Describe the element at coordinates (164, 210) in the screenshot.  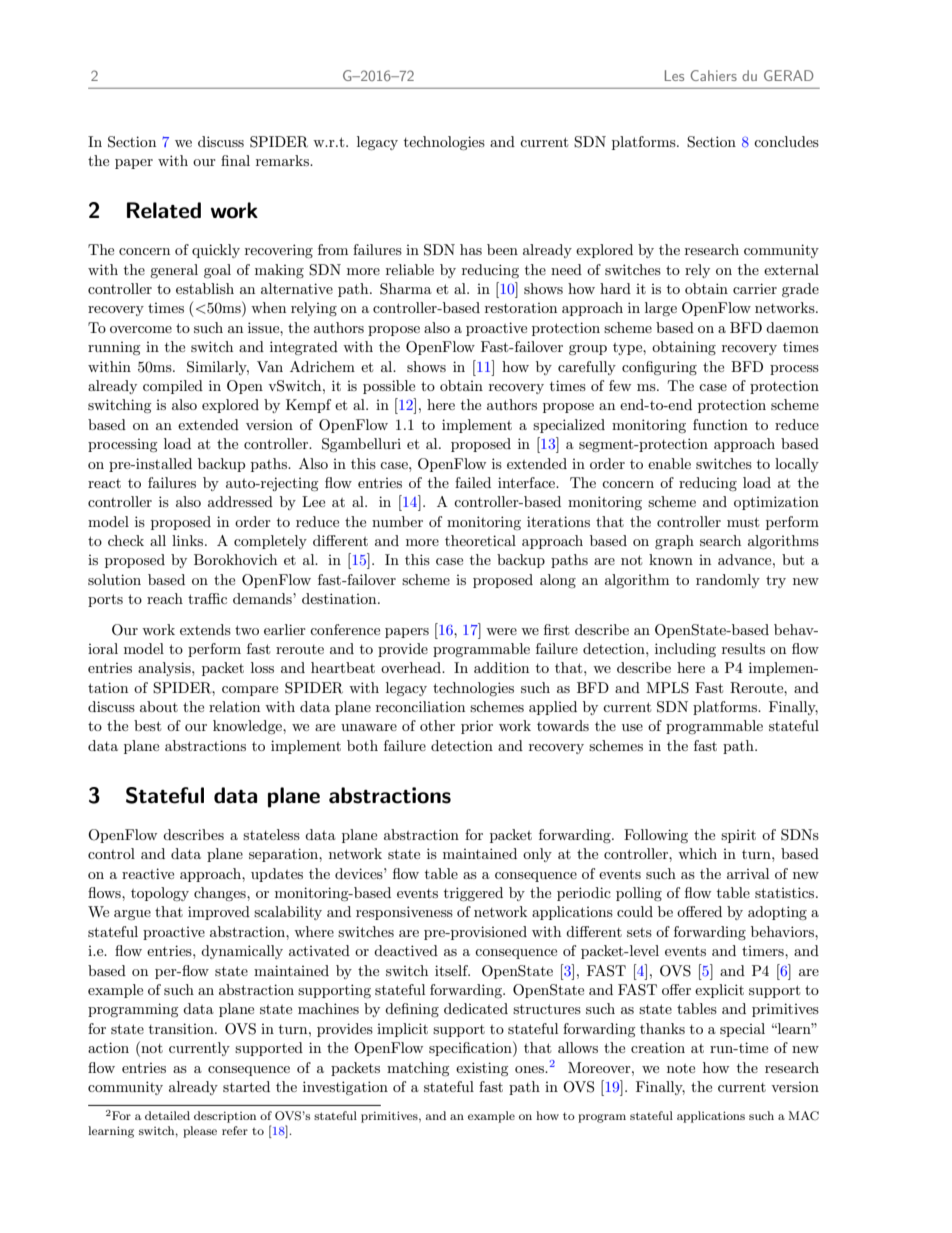
I see `Related` at that location.
